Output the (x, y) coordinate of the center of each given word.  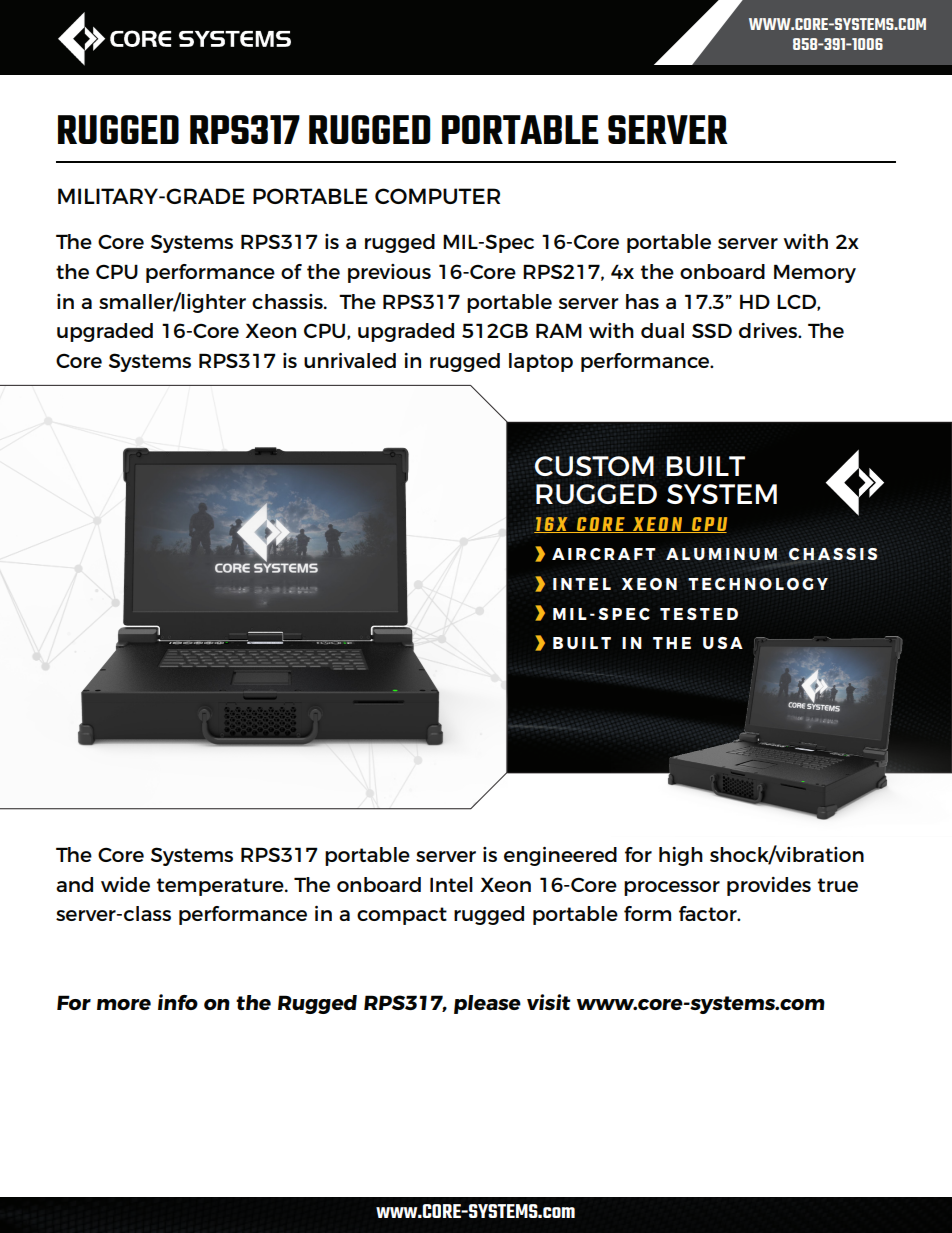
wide (125, 884)
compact (402, 916)
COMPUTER (437, 196)
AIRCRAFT (604, 554)
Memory (815, 273)
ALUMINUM (721, 554)
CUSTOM (594, 466)
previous (389, 273)
